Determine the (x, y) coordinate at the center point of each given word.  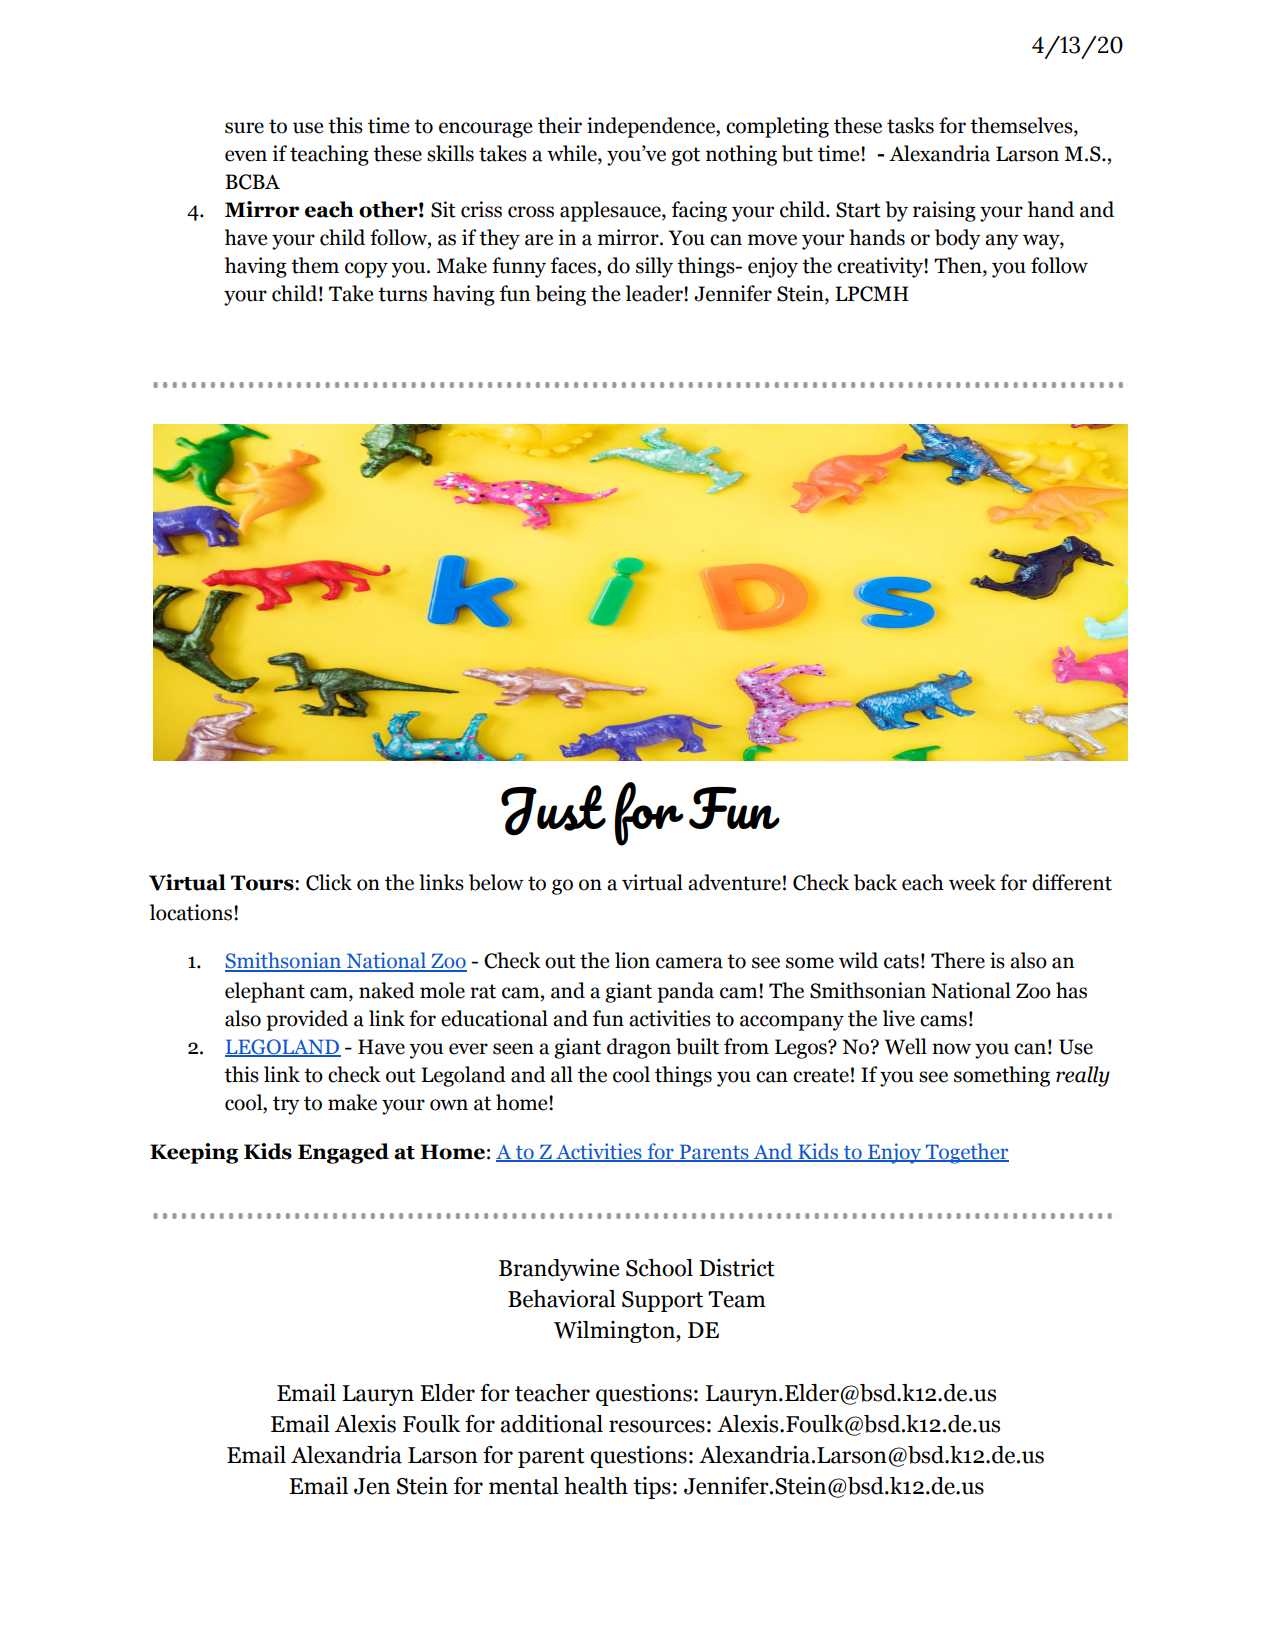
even (246, 156)
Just (553, 810)
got (685, 156)
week (972, 882)
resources (657, 1426)
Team (737, 1299)
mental (524, 1486)
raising (944, 211)
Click (329, 882)
